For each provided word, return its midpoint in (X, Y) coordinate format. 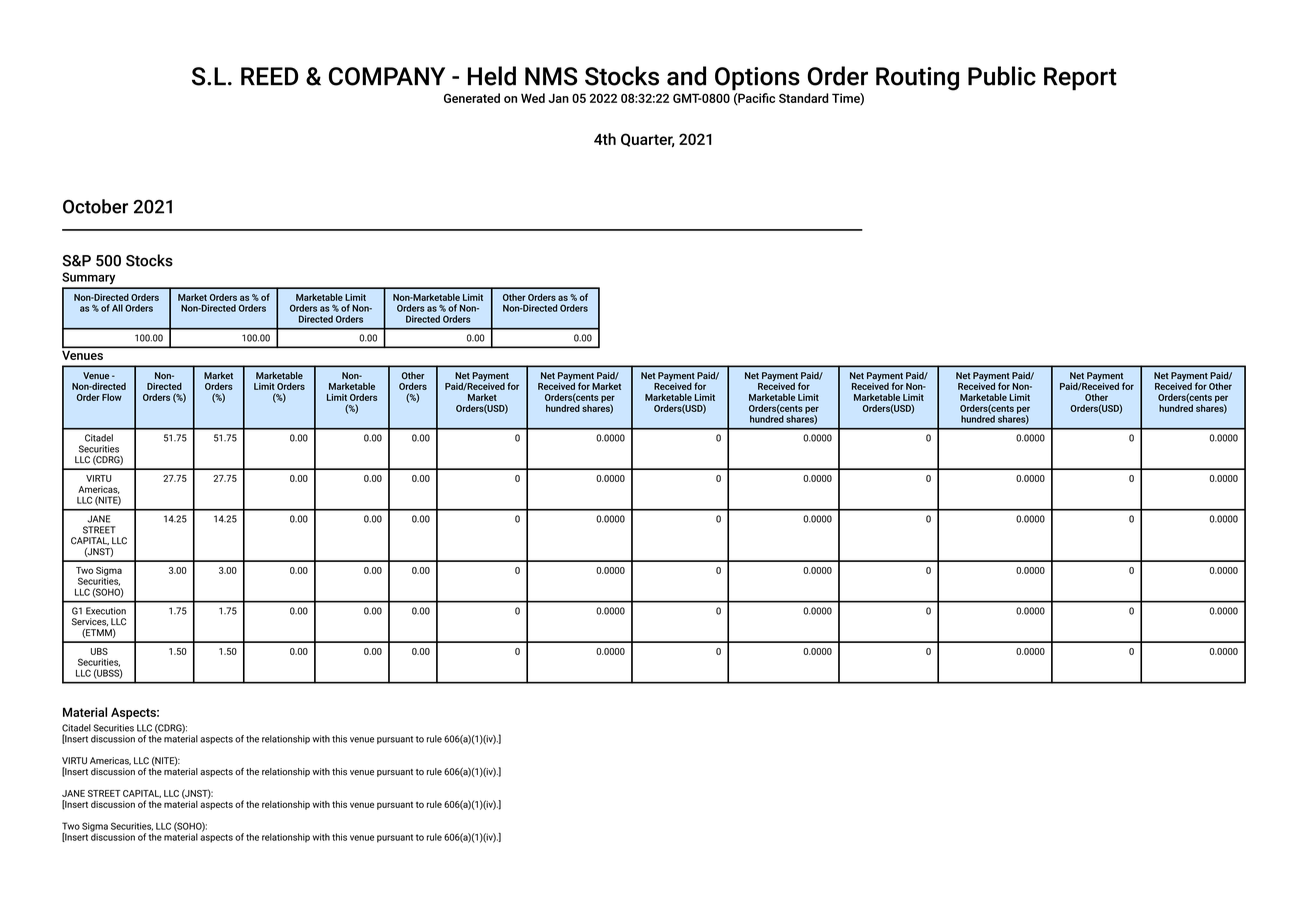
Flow (112, 397)
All (117, 308)
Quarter (647, 140)
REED (269, 76)
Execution (106, 611)
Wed (533, 98)
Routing (917, 79)
